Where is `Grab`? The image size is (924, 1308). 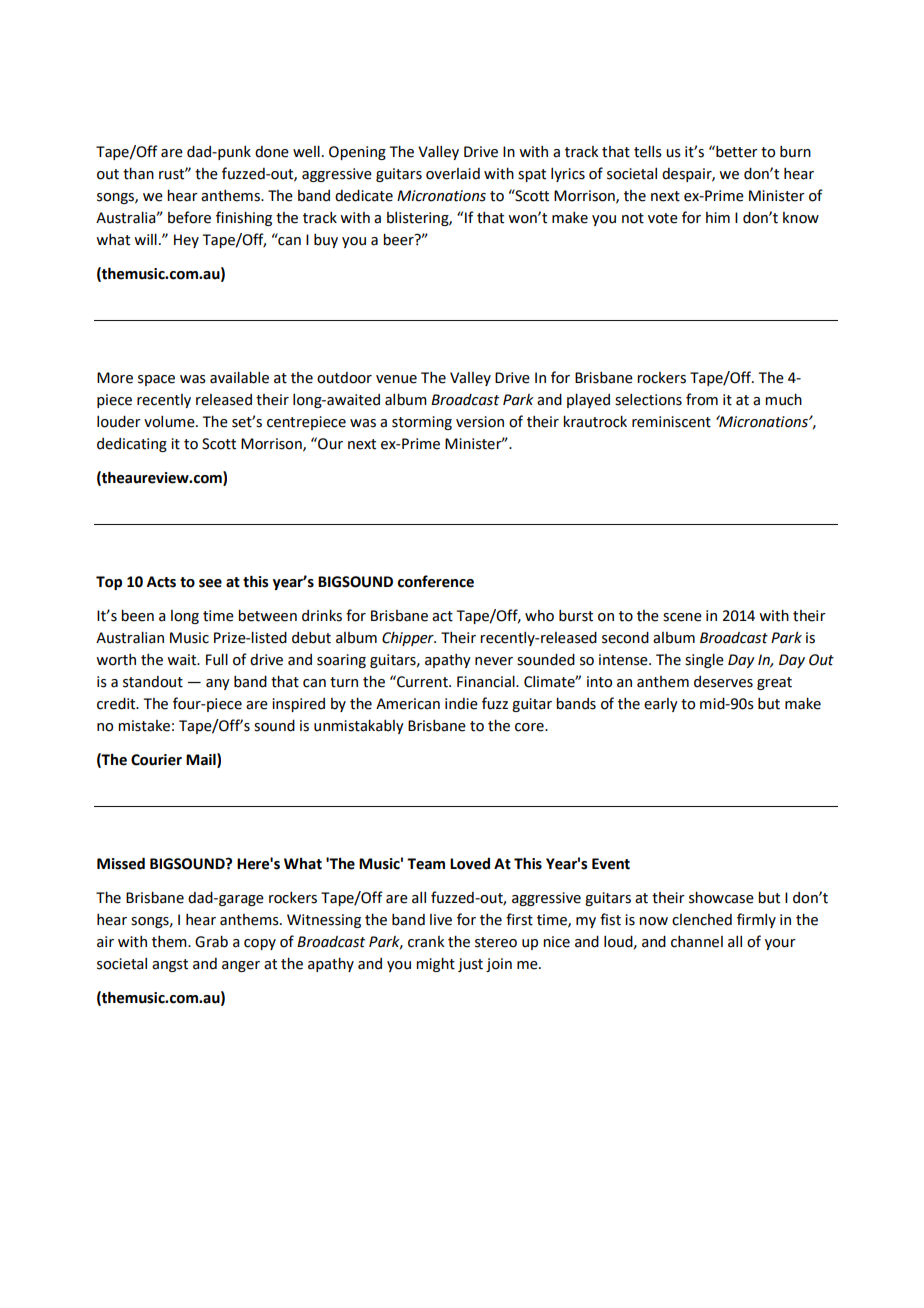
Grab is located at coordinates (211, 942).
